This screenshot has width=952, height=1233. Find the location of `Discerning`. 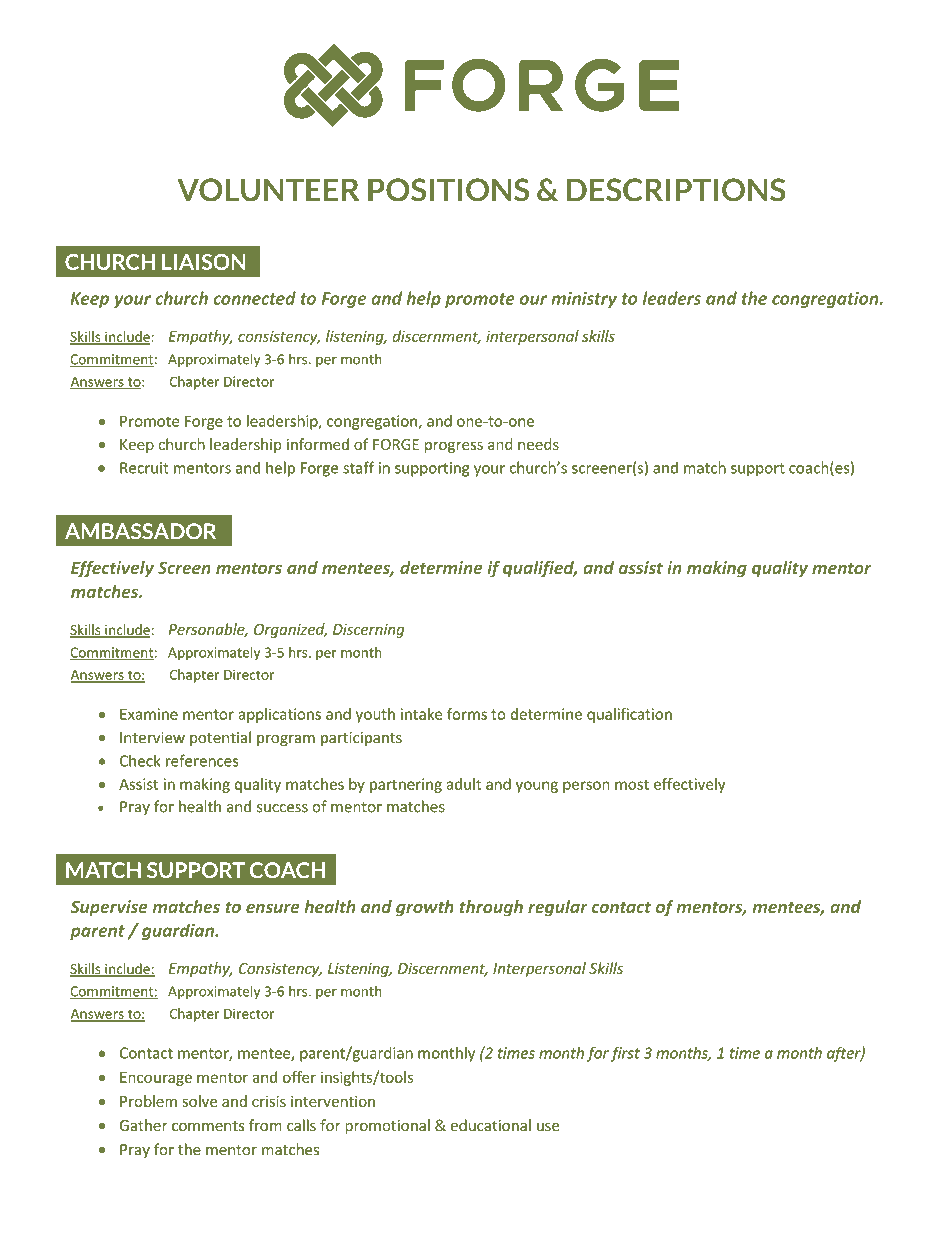

Discerning is located at coordinates (369, 630).
